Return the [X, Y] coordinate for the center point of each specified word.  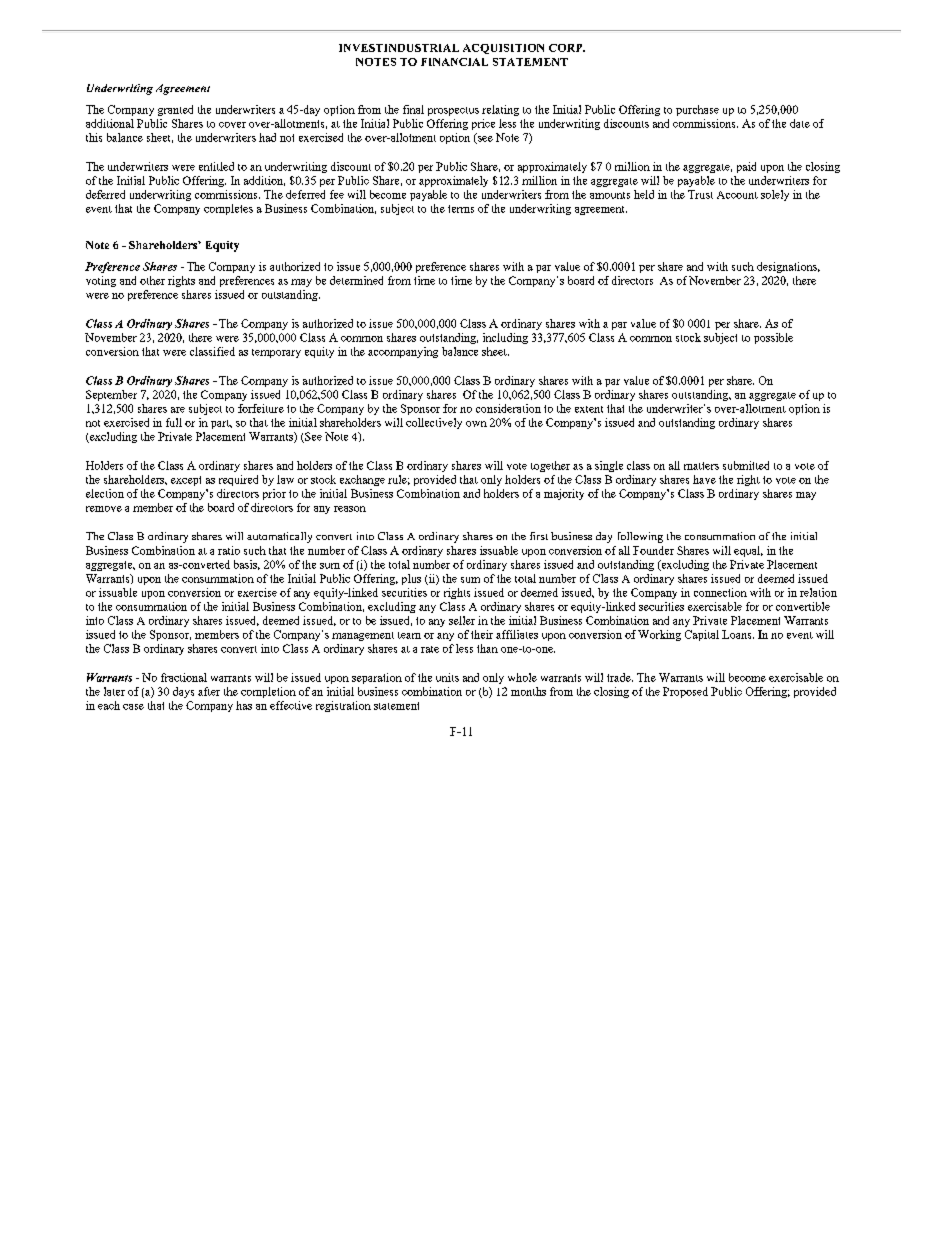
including [505, 338]
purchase [697, 110]
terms [461, 209]
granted [175, 110]
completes [228, 209]
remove [104, 509]
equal [748, 551]
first [539, 536]
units [447, 677]
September [111, 395]
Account [737, 195]
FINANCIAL [454, 62]
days [183, 692]
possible [773, 338]
